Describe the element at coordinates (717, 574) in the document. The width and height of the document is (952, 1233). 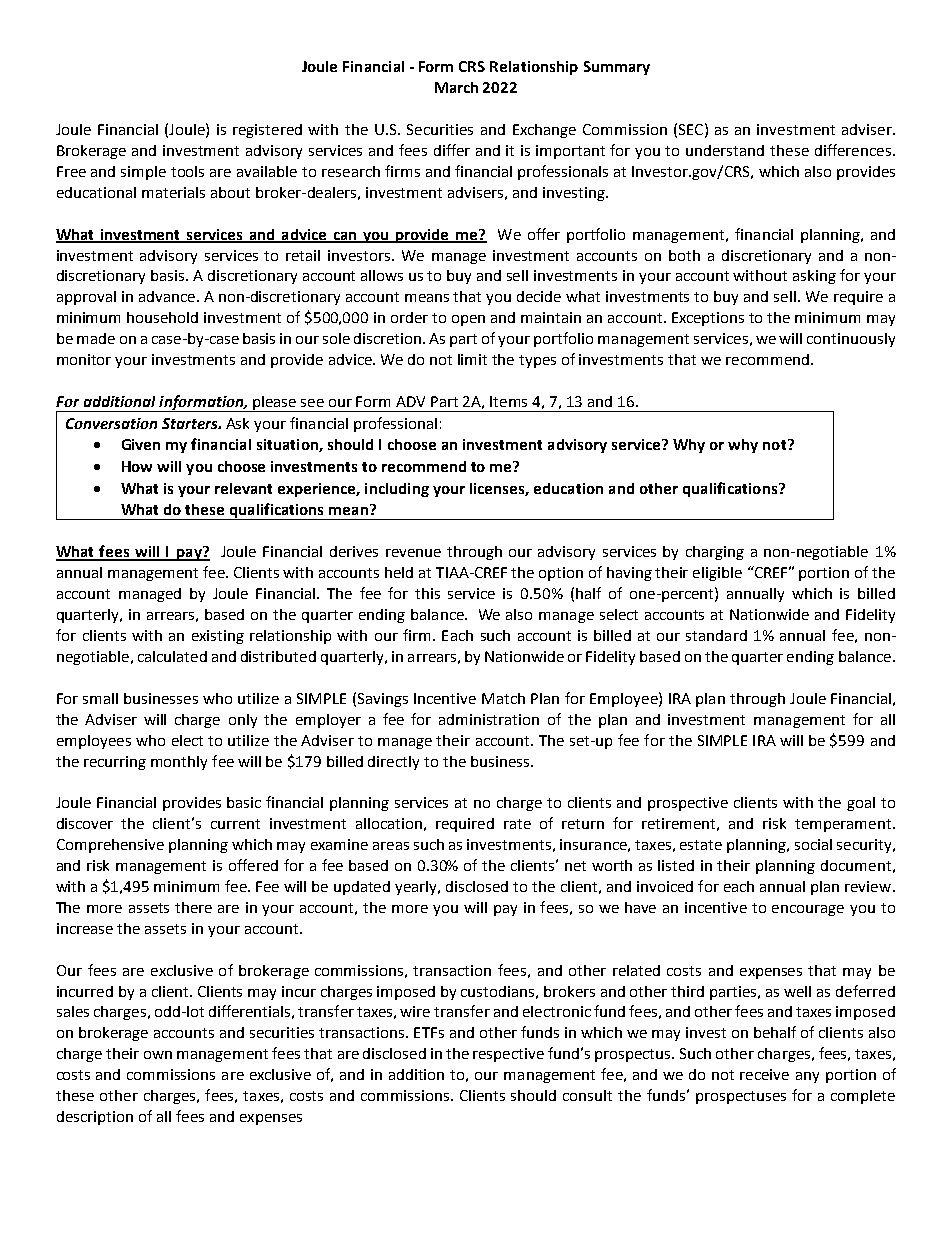
I see `eligible` at that location.
